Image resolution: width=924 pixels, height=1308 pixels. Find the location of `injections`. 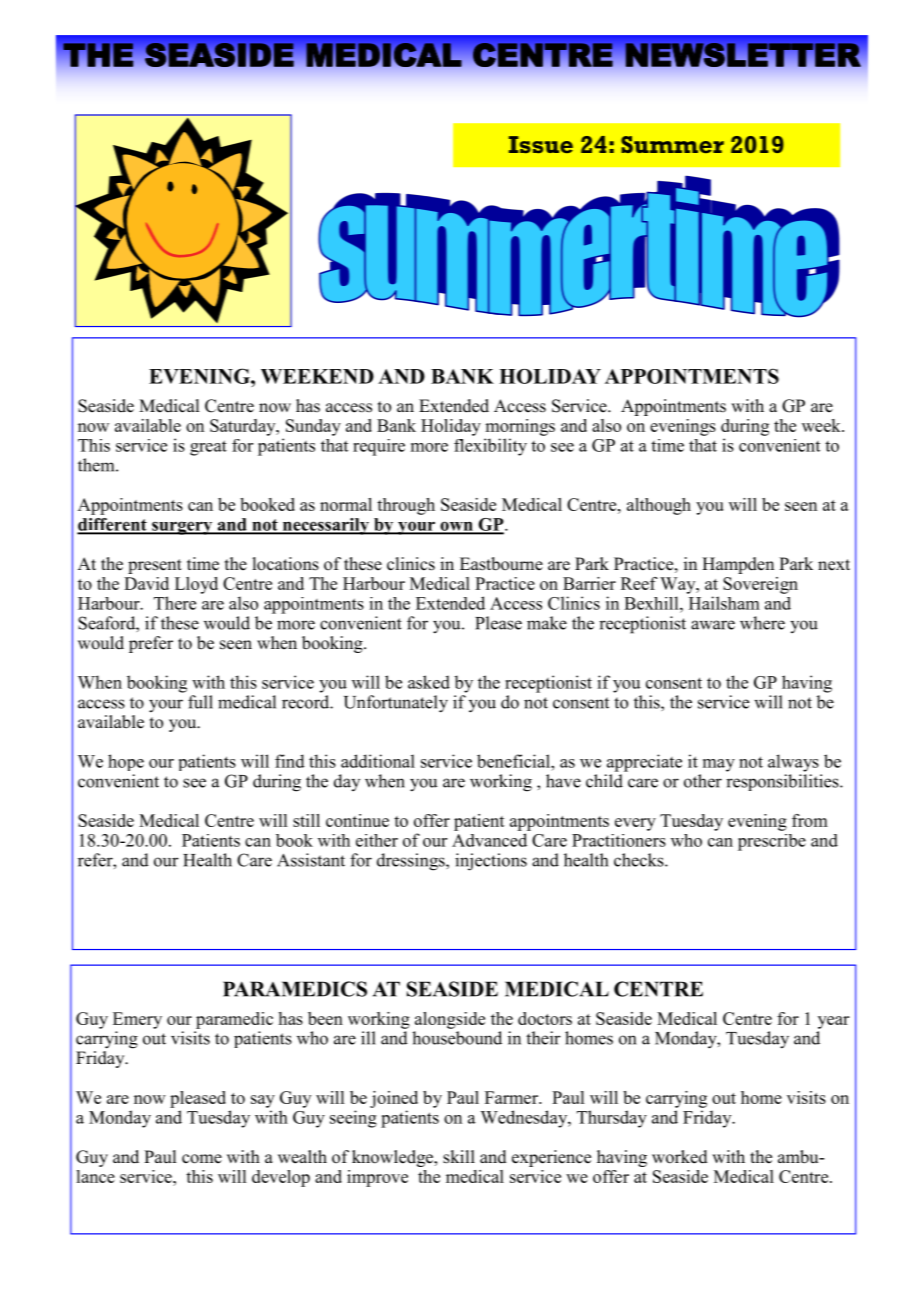

injections is located at coordinates (491, 862).
